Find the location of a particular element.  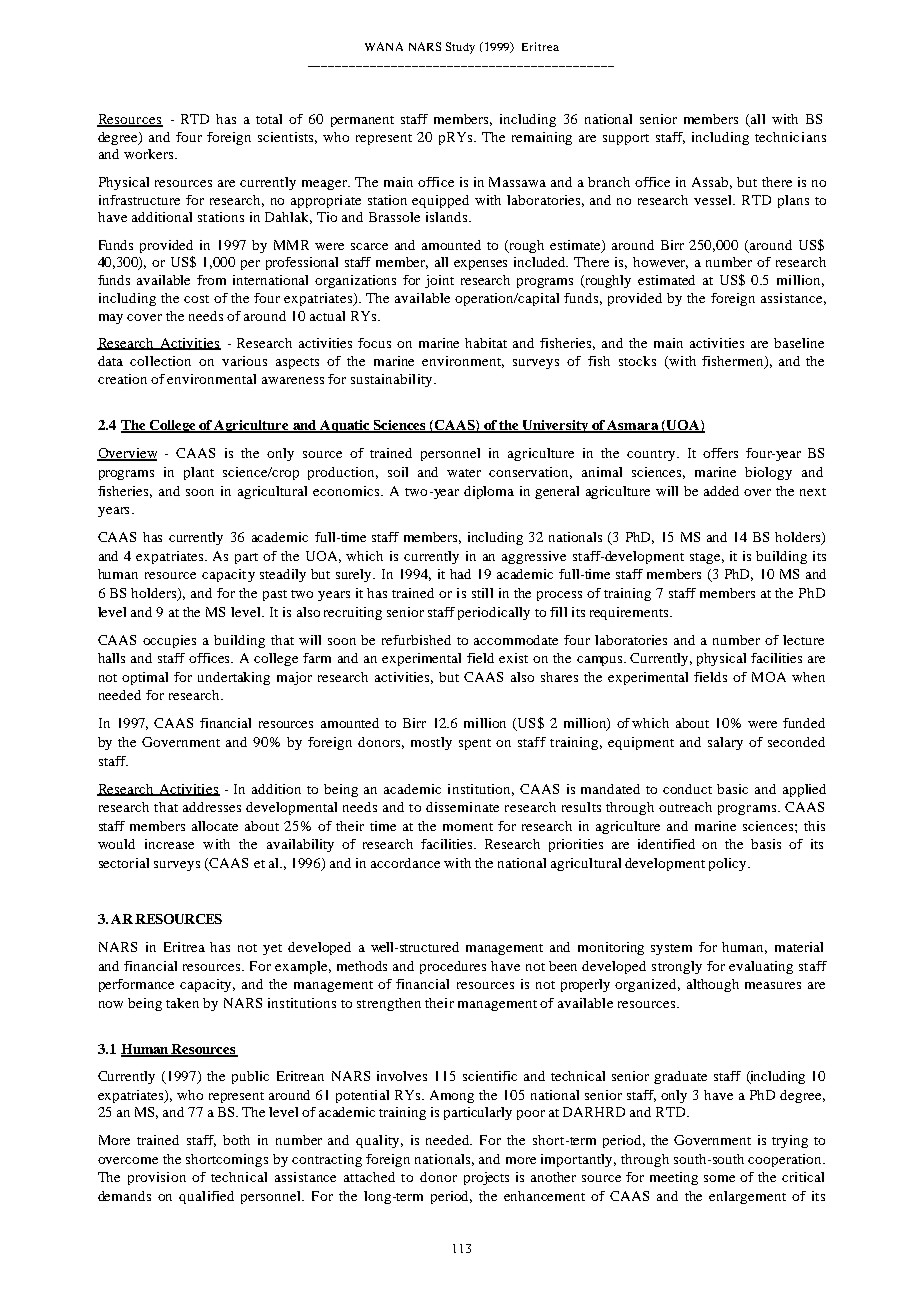

provision is located at coordinates (157, 1178).
